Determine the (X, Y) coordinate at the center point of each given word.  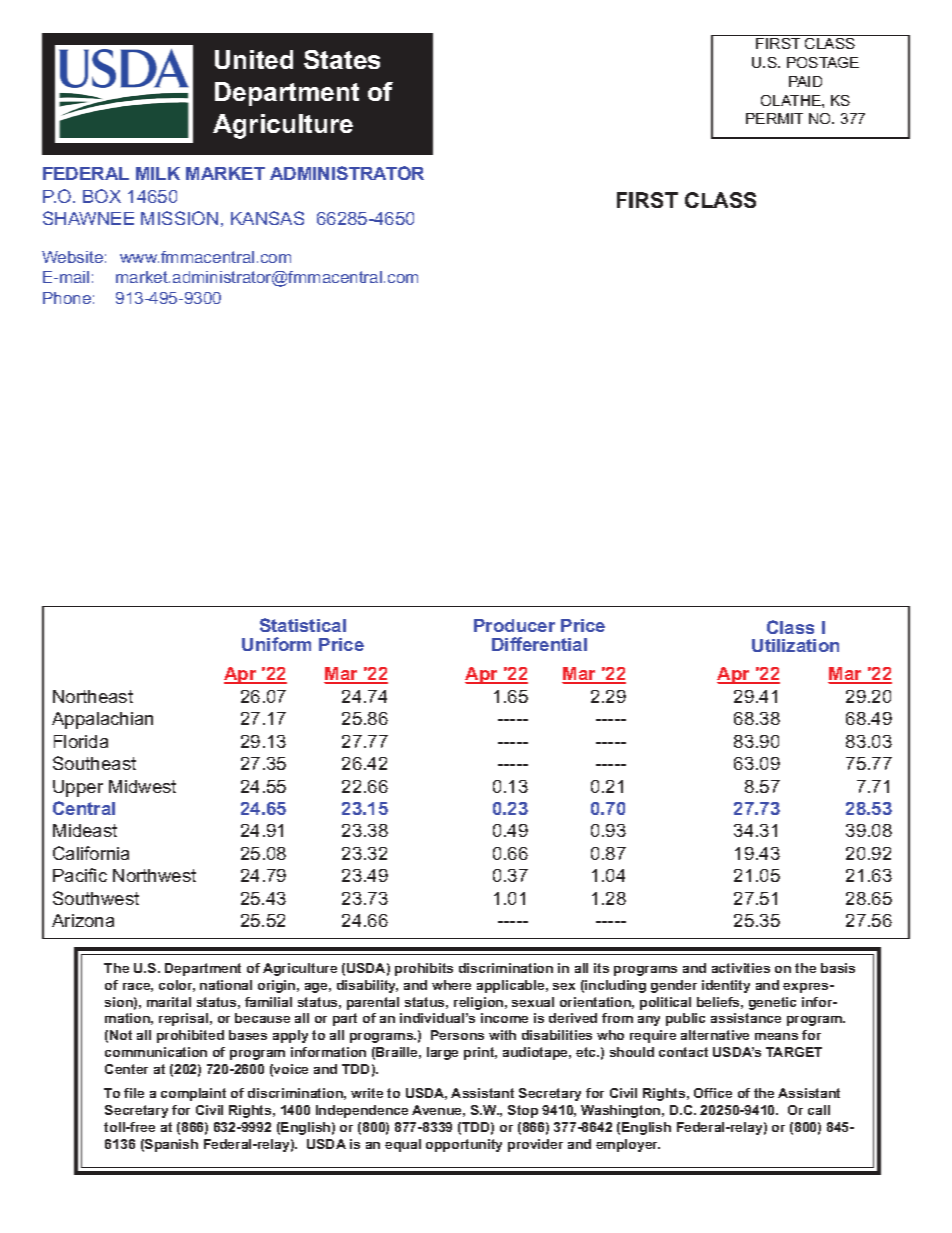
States (342, 59)
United (254, 59)
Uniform (276, 644)
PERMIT (774, 118)
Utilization (795, 645)
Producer (514, 625)
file (134, 1093)
